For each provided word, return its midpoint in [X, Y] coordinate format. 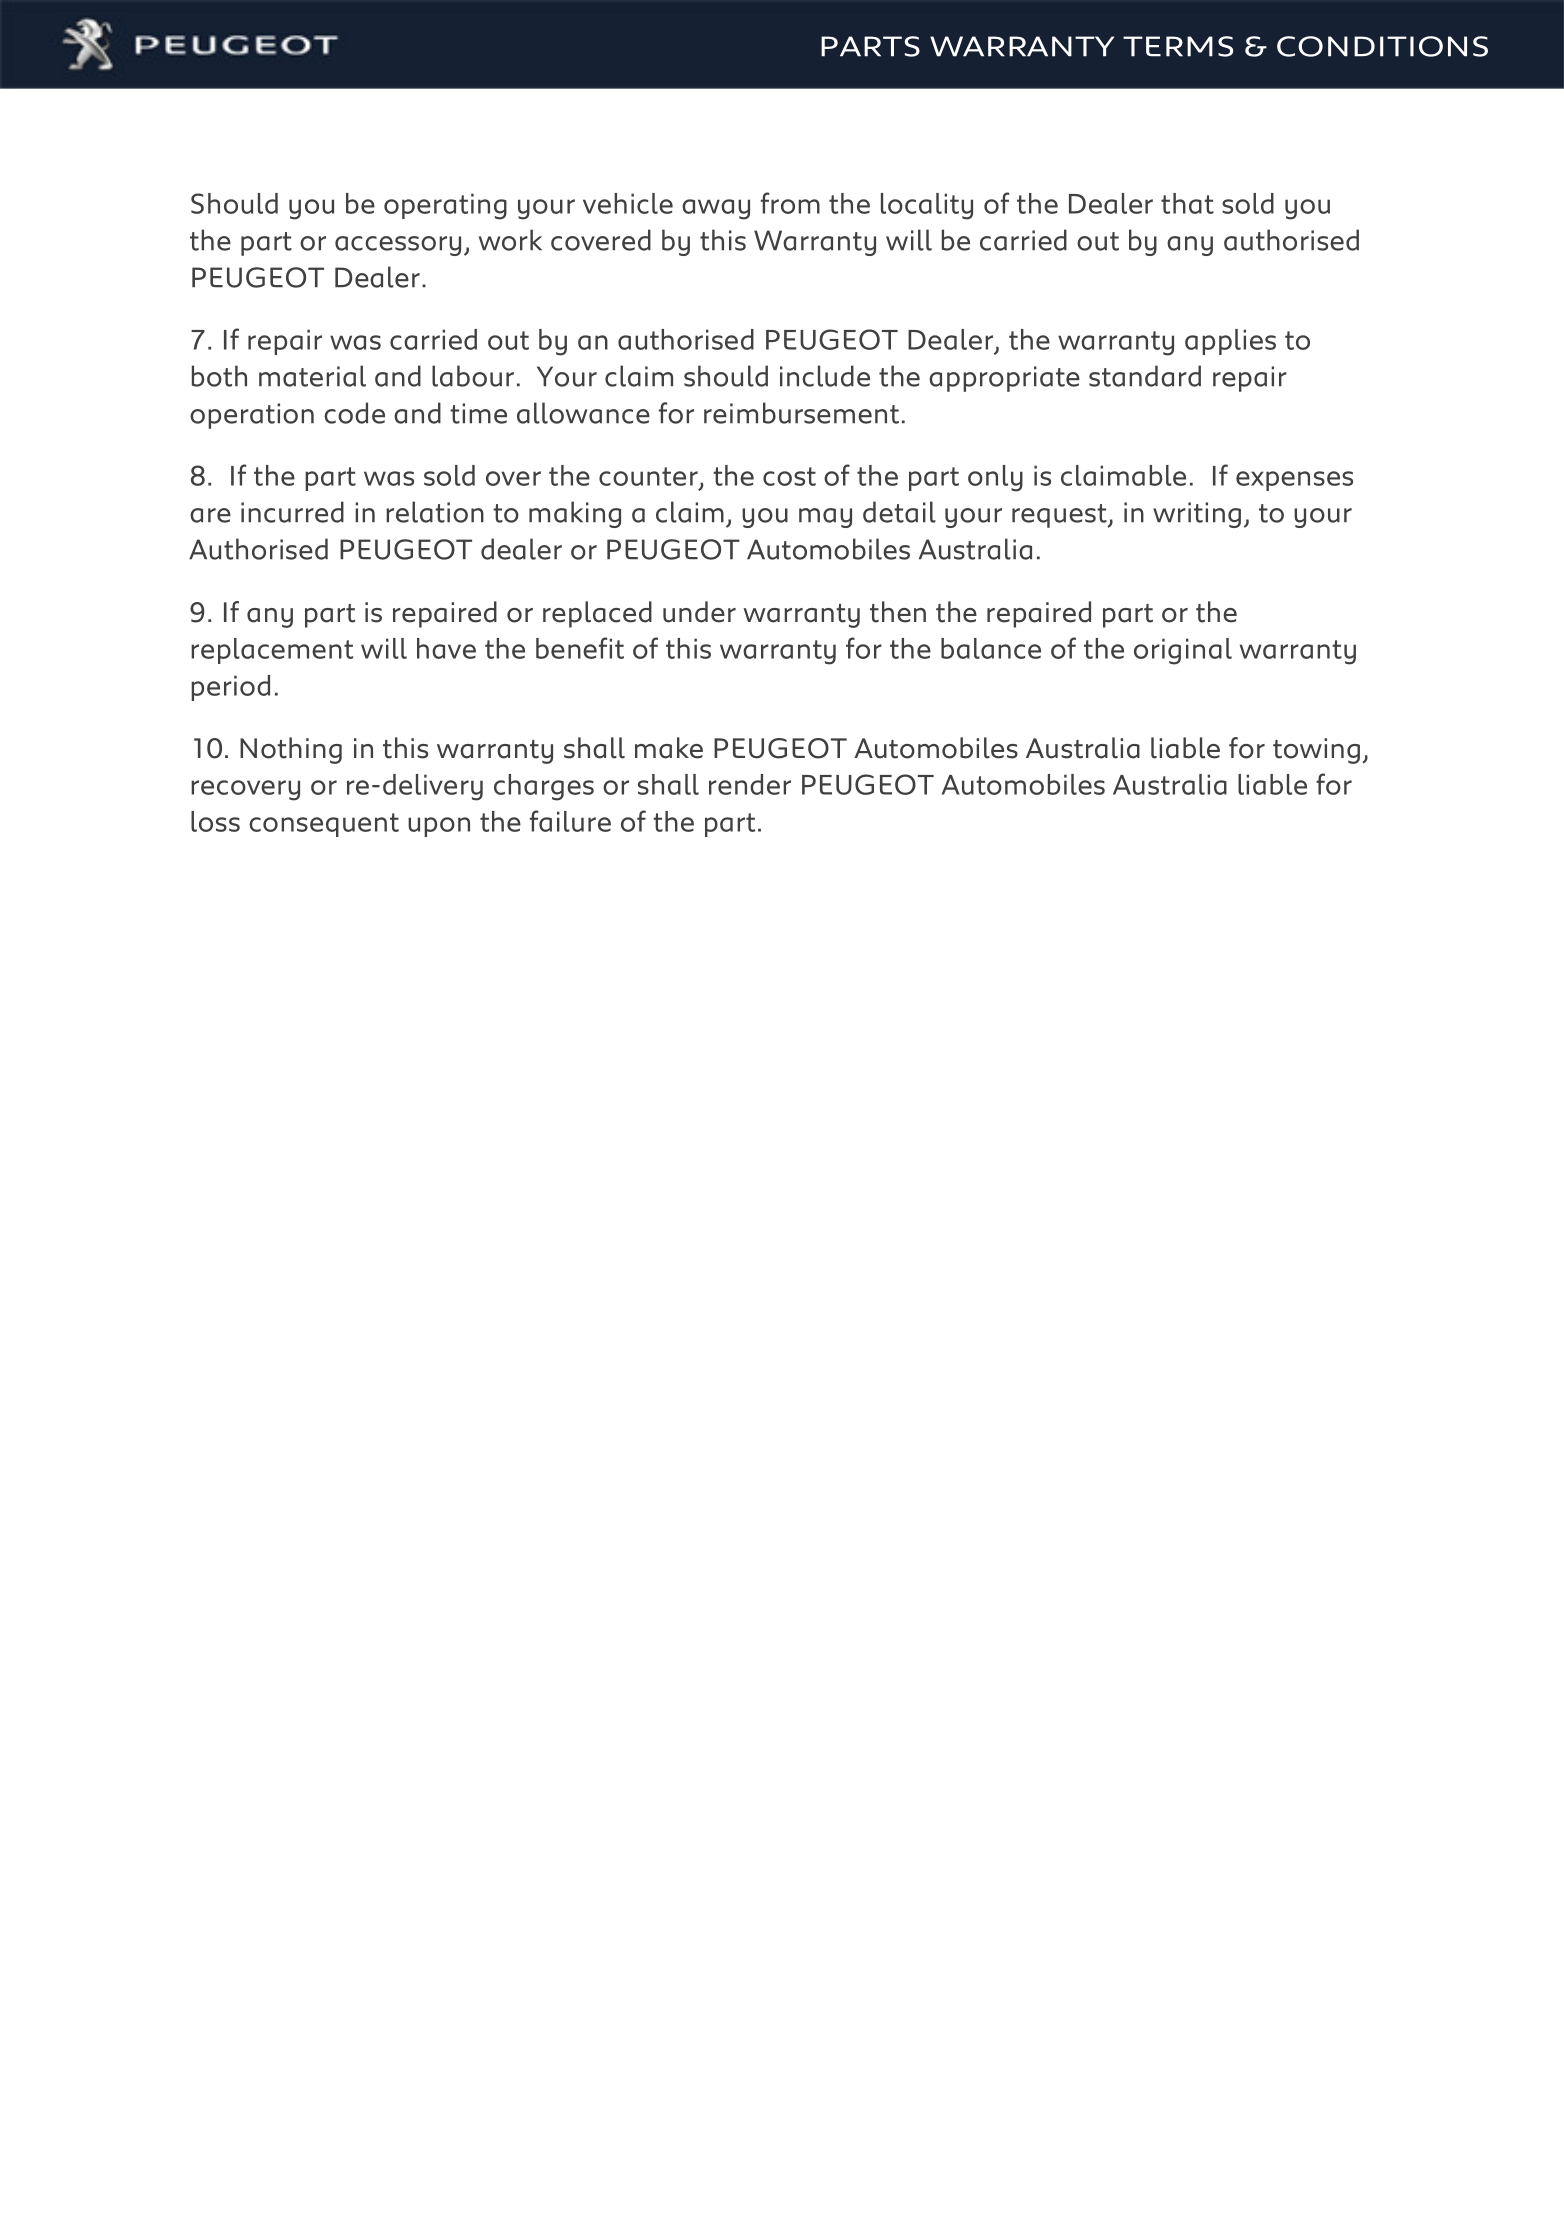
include [825, 376]
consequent [324, 825]
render [750, 784]
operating [445, 206]
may [825, 518]
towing [1316, 751]
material [312, 376]
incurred [292, 512]
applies [1230, 342]
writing [1197, 515]
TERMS [1178, 46]
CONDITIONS [1382, 46]
